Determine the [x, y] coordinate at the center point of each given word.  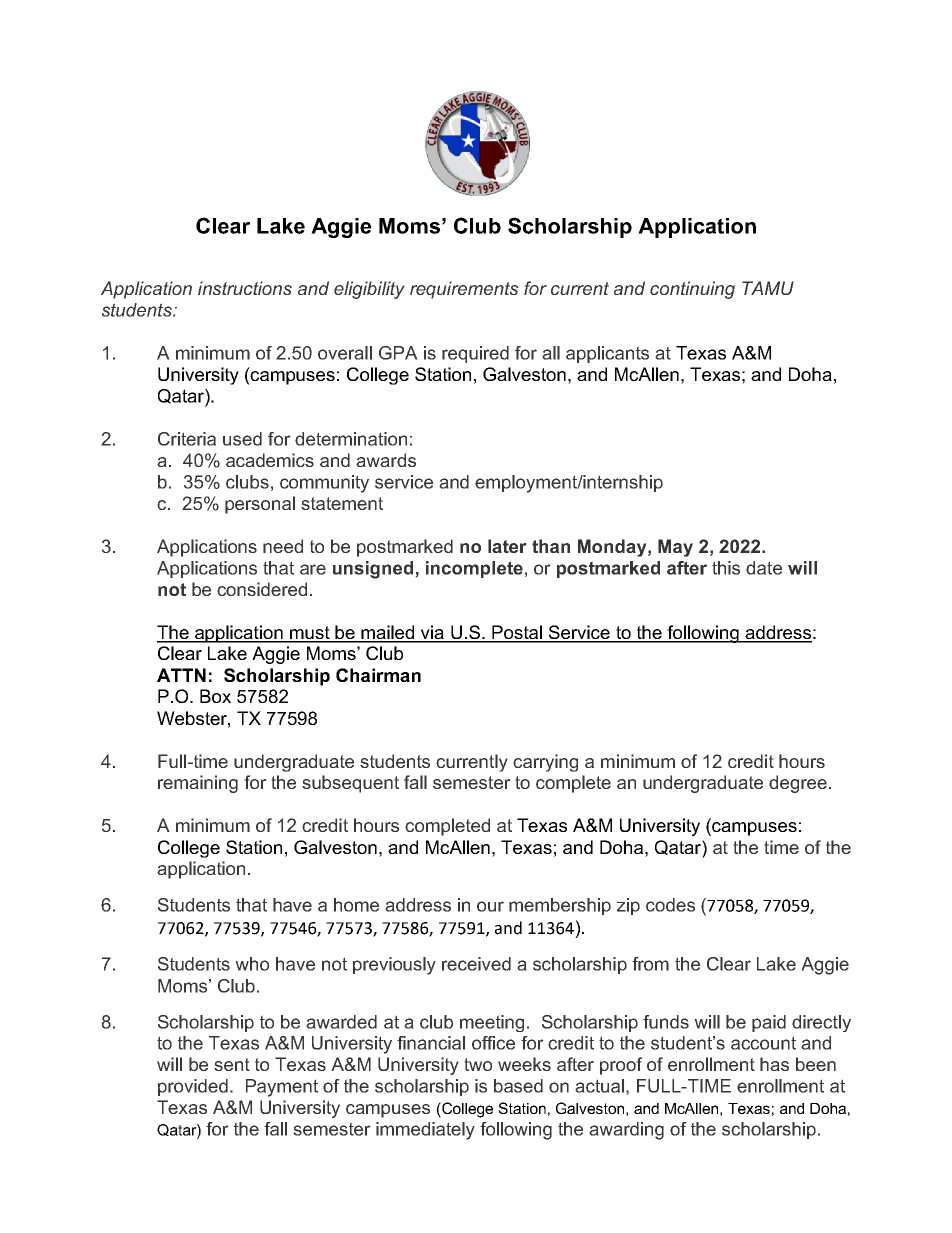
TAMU [768, 288]
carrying [545, 763]
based [518, 1086]
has [774, 1064]
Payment [282, 1088]
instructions [245, 288]
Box [215, 696]
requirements [464, 290]
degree [798, 784]
